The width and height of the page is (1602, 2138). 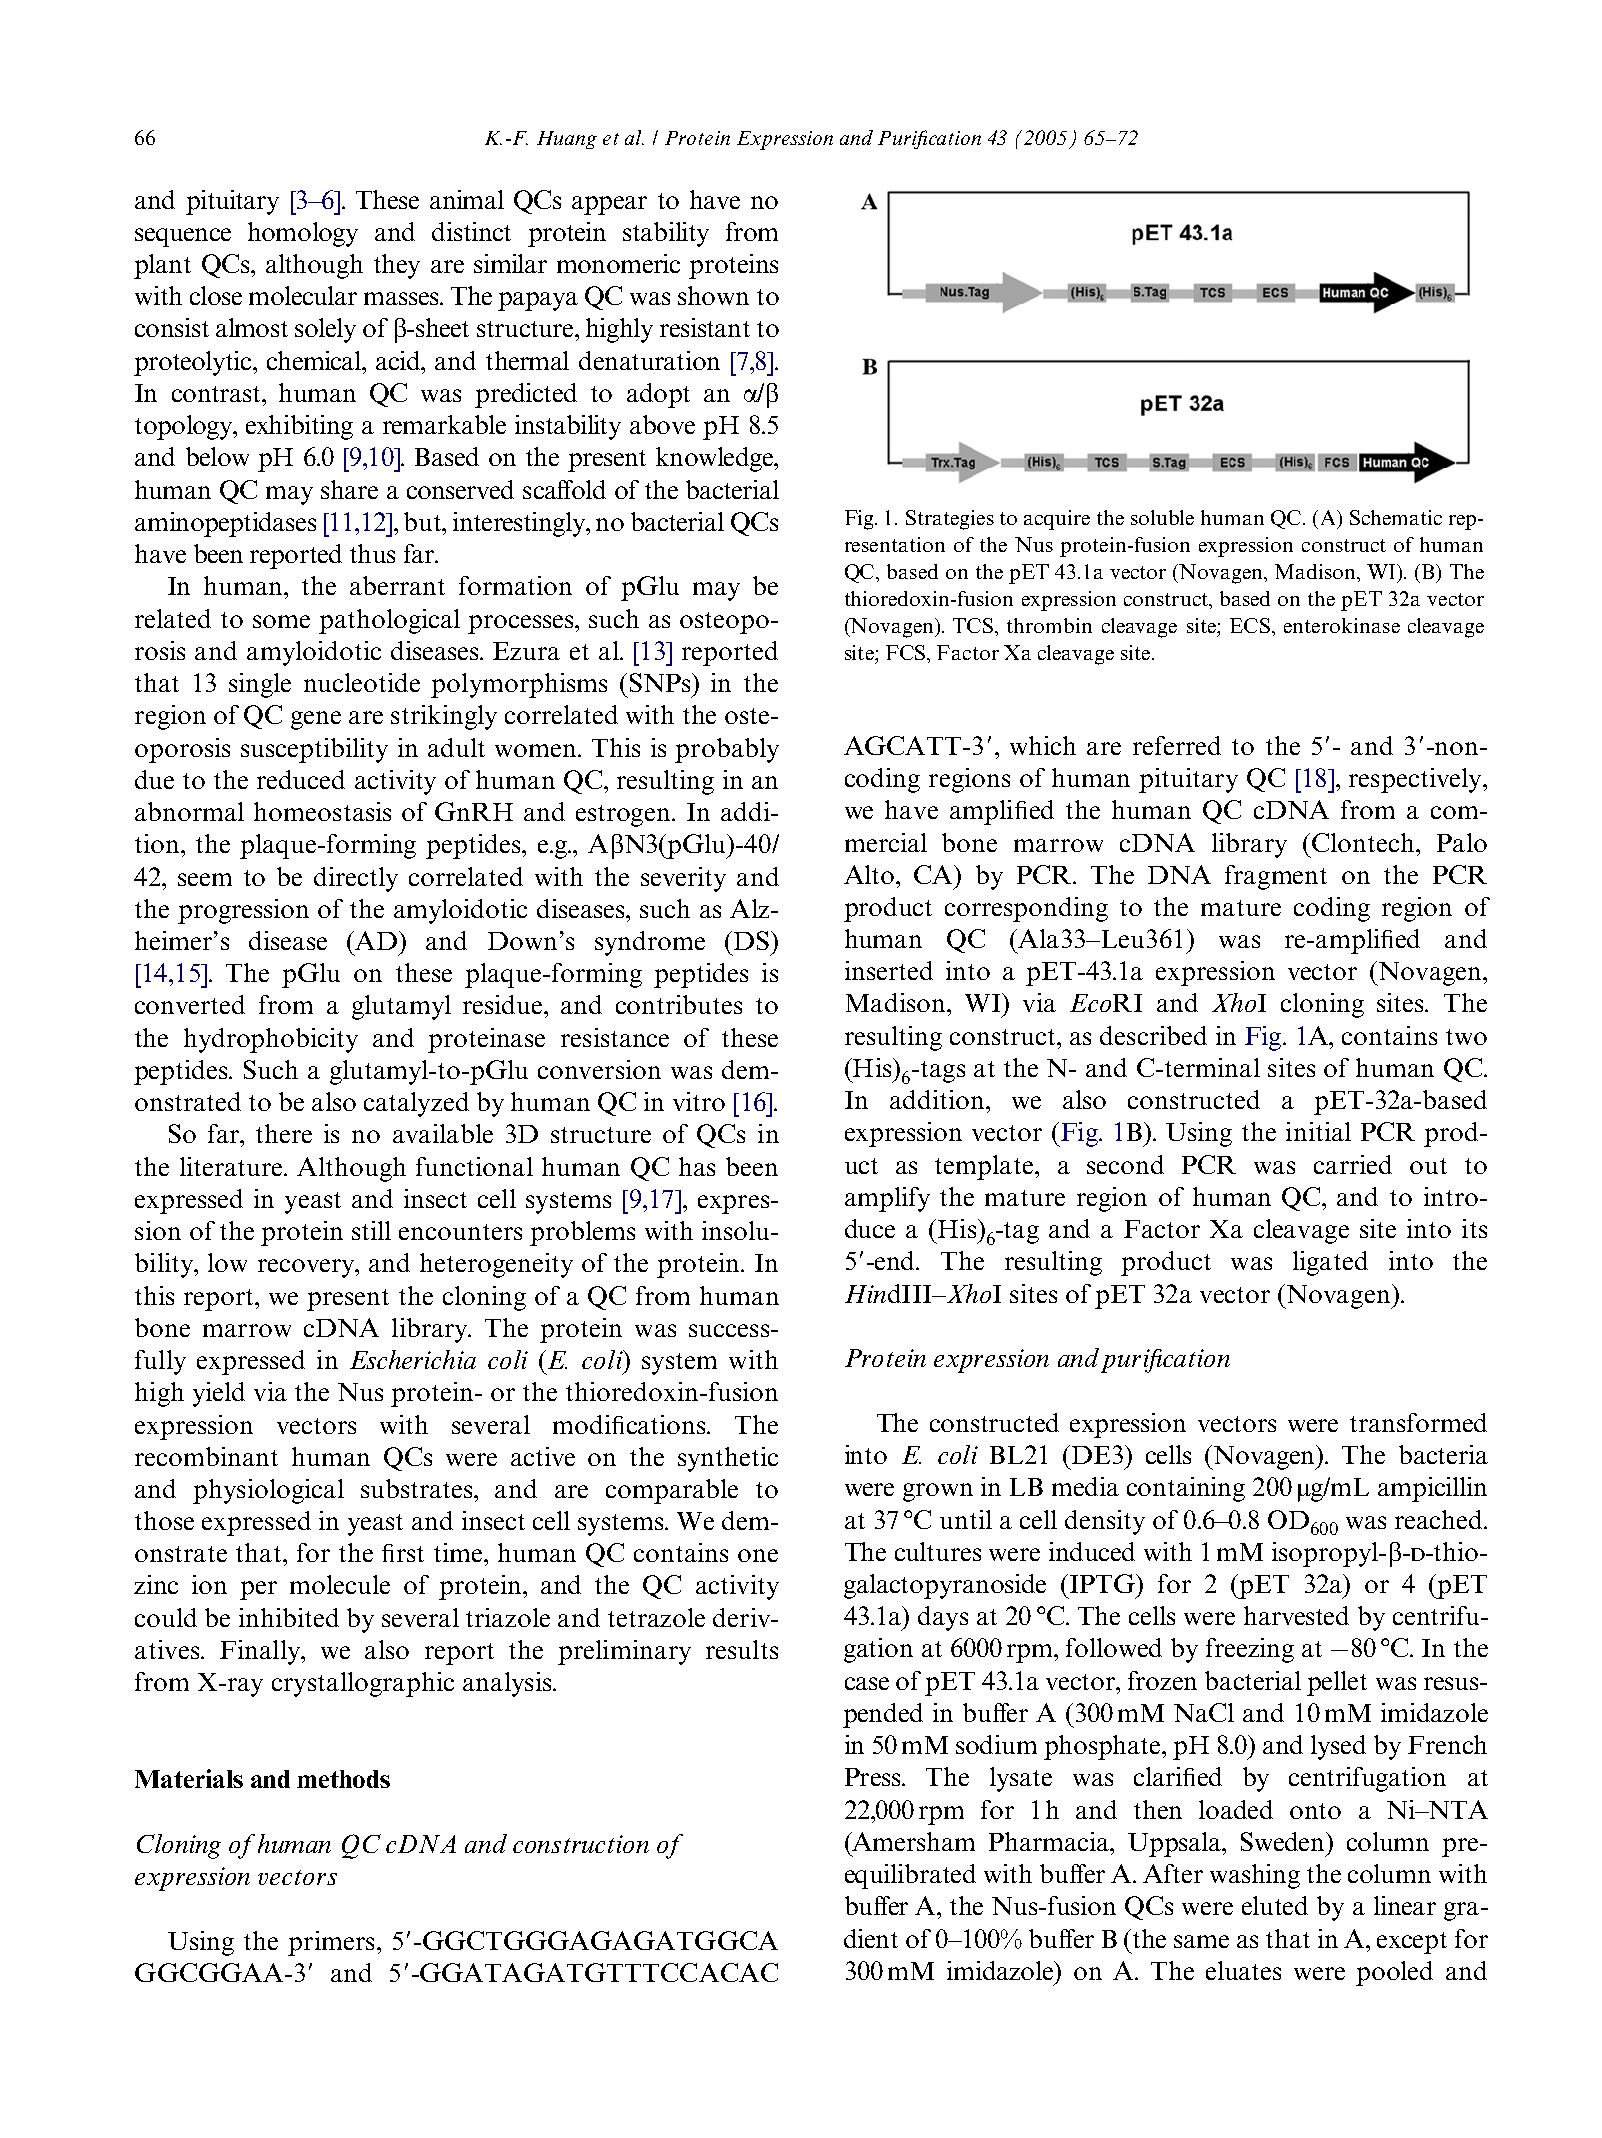 I want to click on synthetic, so click(x=728, y=1459).
